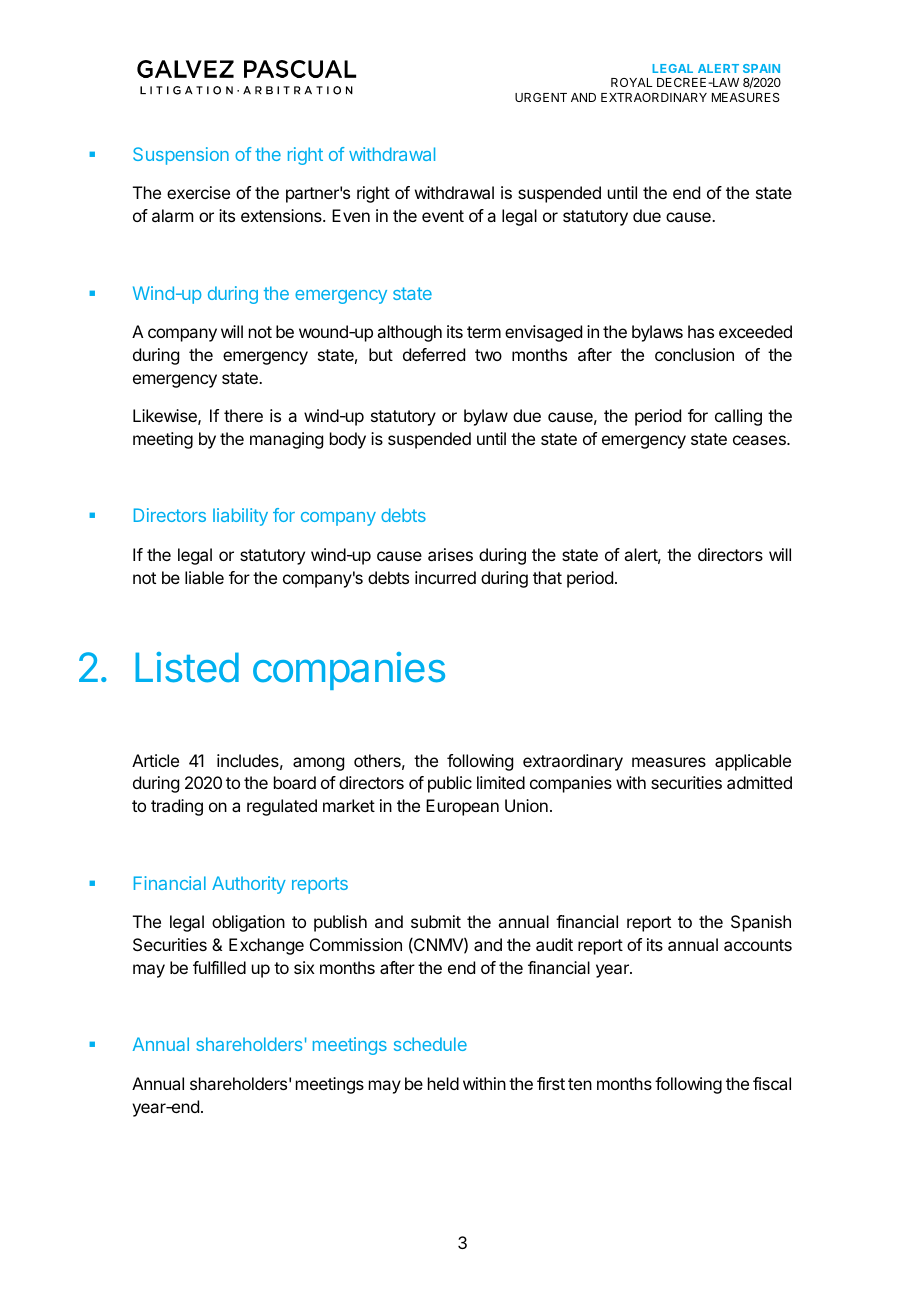  Describe the element at coordinates (632, 82) in the image. I see `ROYAL` at that location.
